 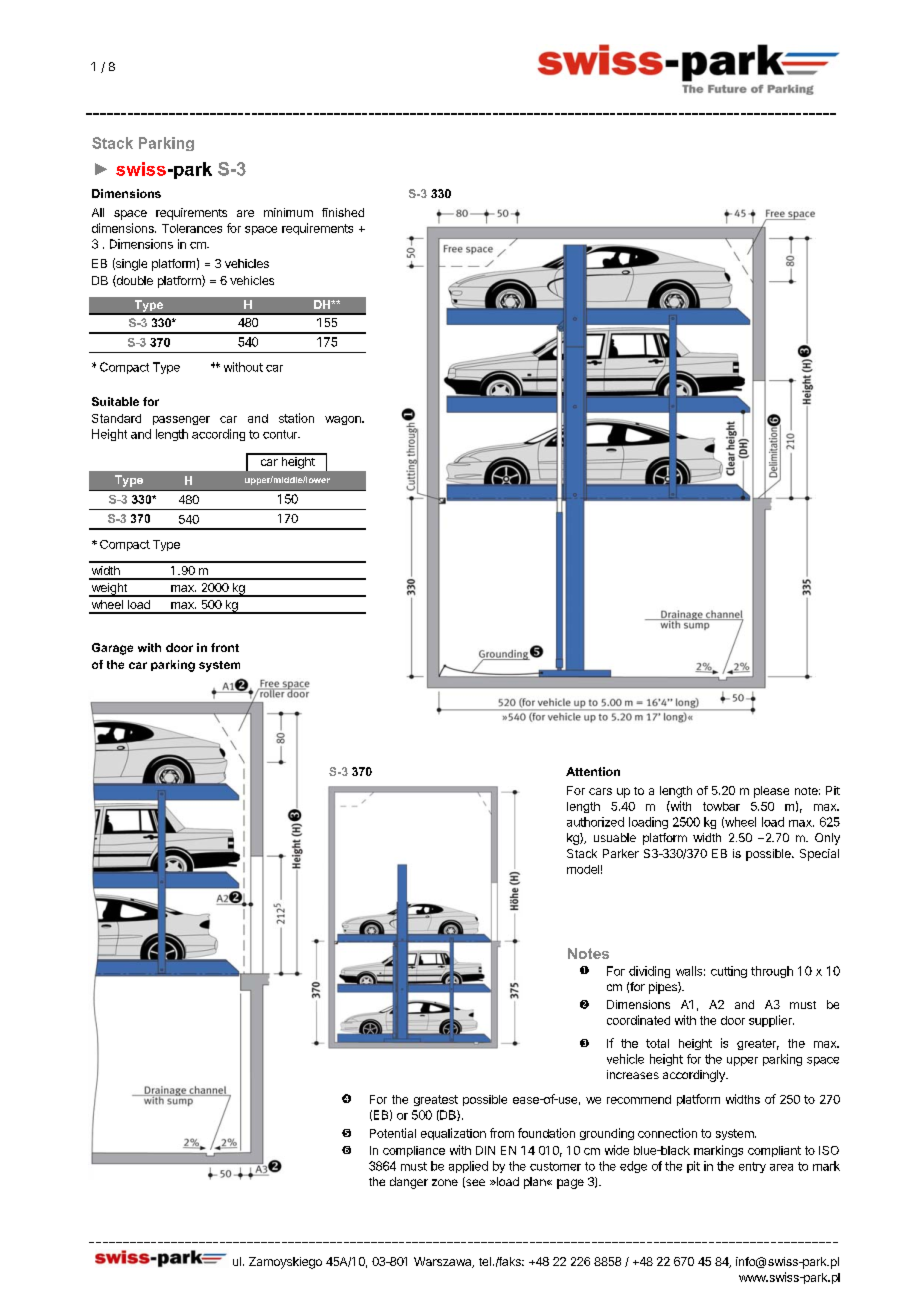 I want to click on towbar, so click(x=721, y=806).
